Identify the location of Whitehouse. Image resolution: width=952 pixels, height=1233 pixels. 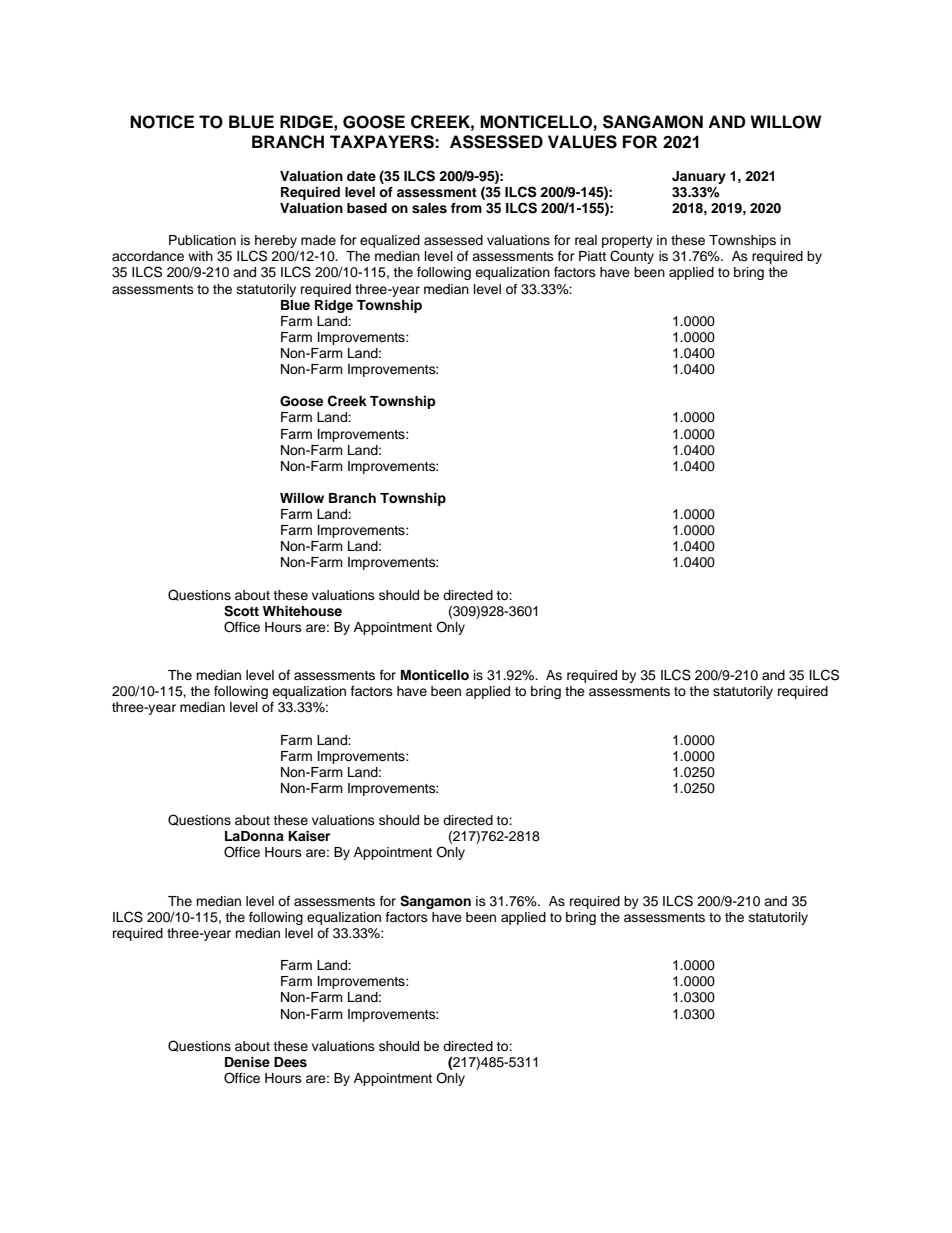
(302, 611).
